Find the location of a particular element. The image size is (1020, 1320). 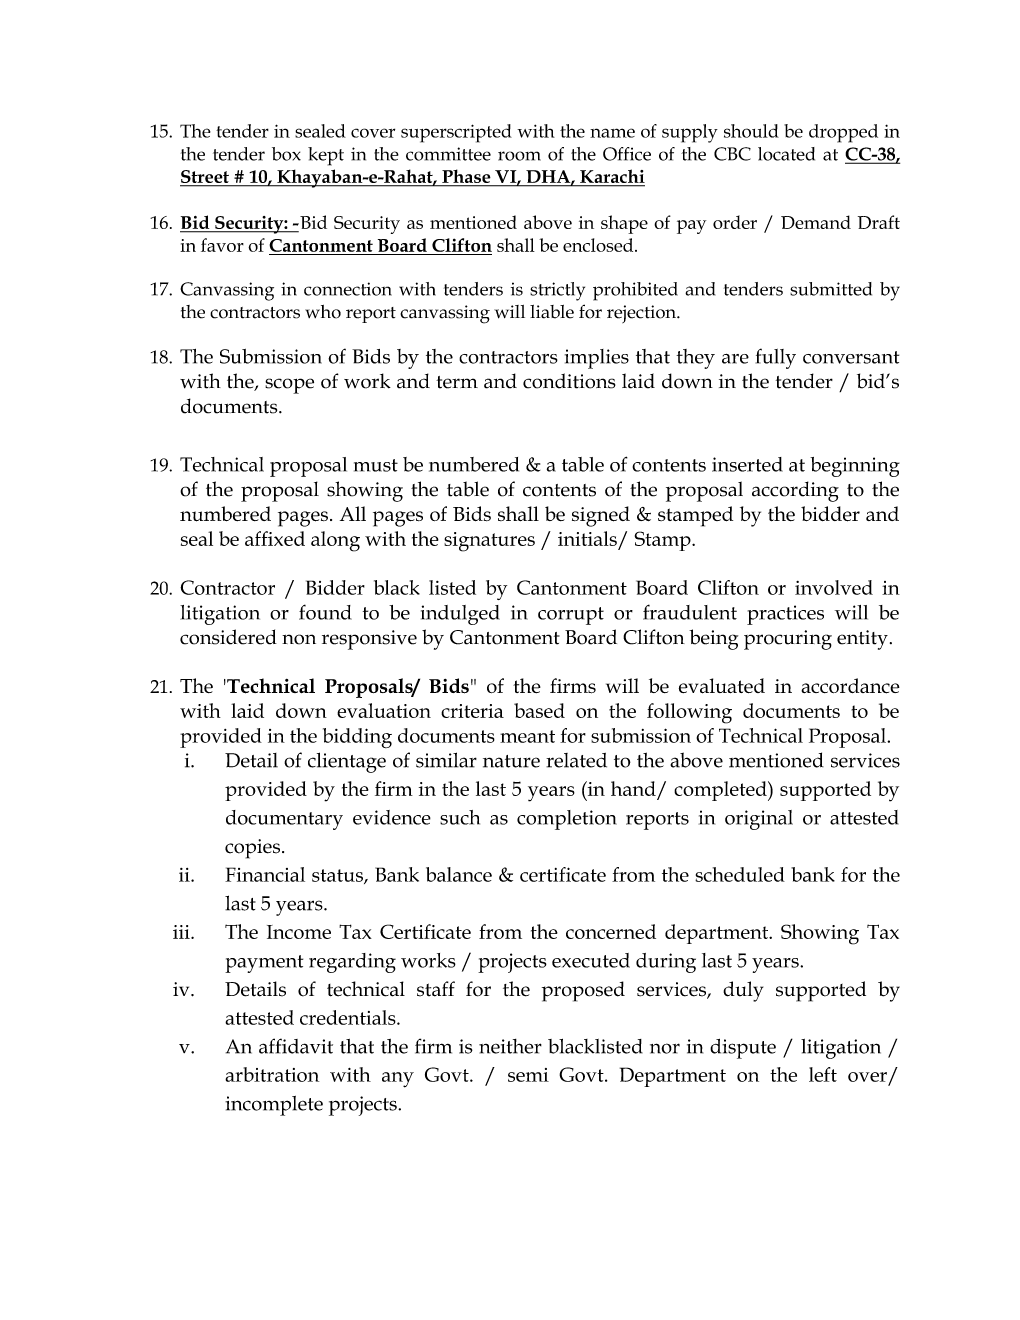

semi is located at coordinates (528, 1075).
